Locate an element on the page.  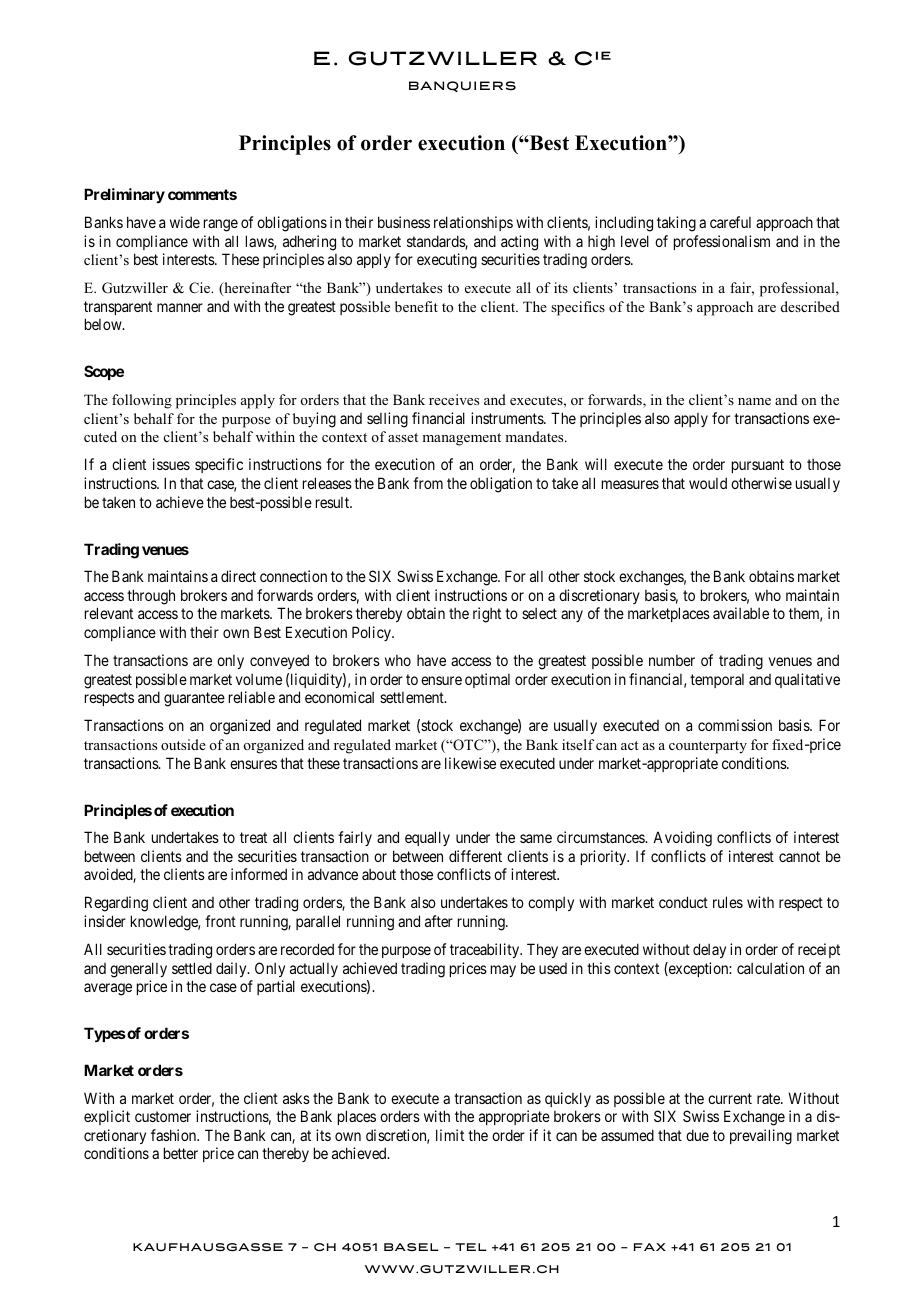
careful is located at coordinates (730, 222).
